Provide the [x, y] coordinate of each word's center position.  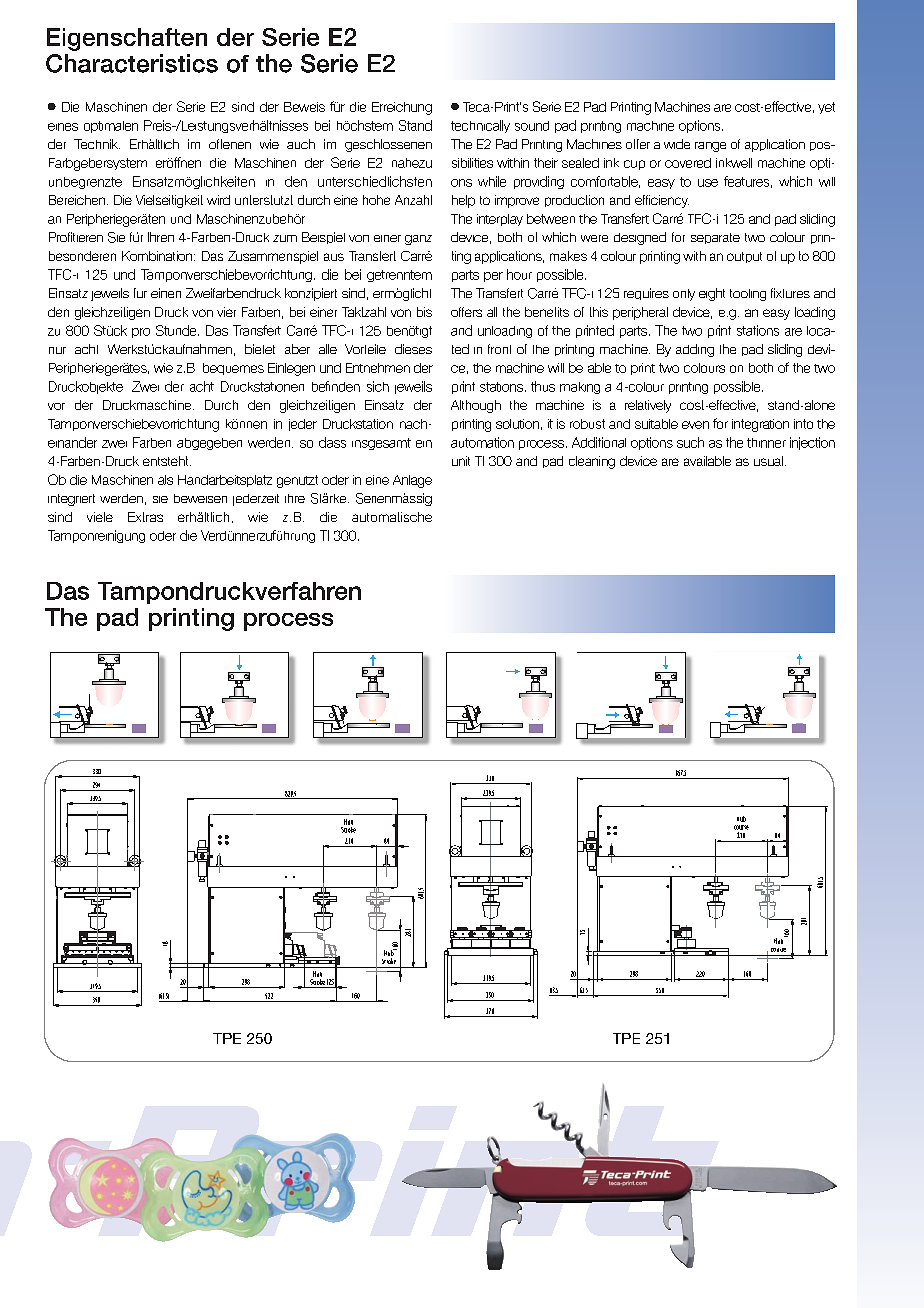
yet [826, 108]
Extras [145, 517]
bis [424, 312]
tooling [748, 295]
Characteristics [132, 63]
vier [226, 312]
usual [768, 461]
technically [480, 126]
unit [461, 461]
